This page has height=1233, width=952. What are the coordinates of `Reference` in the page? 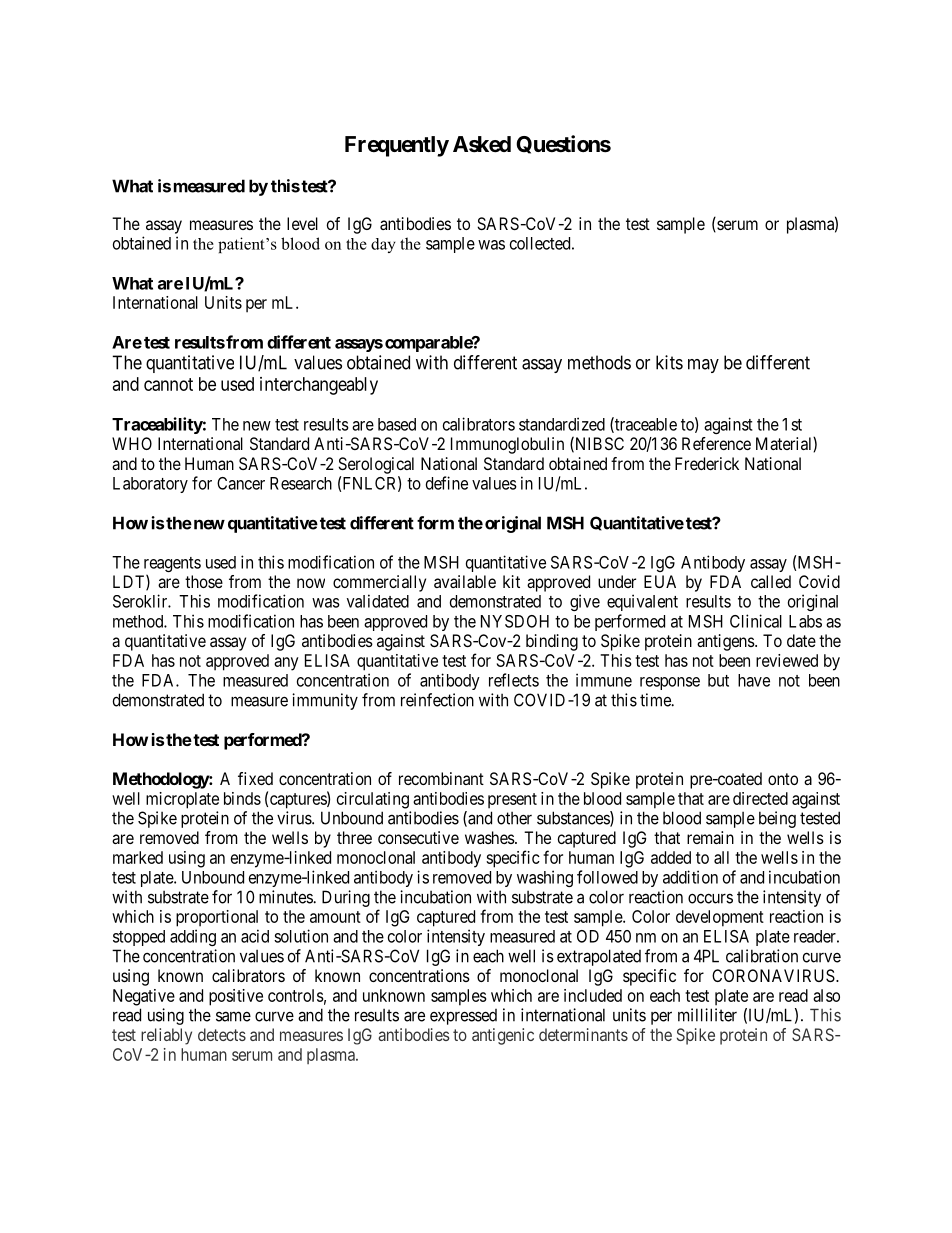 It's located at (716, 443).
